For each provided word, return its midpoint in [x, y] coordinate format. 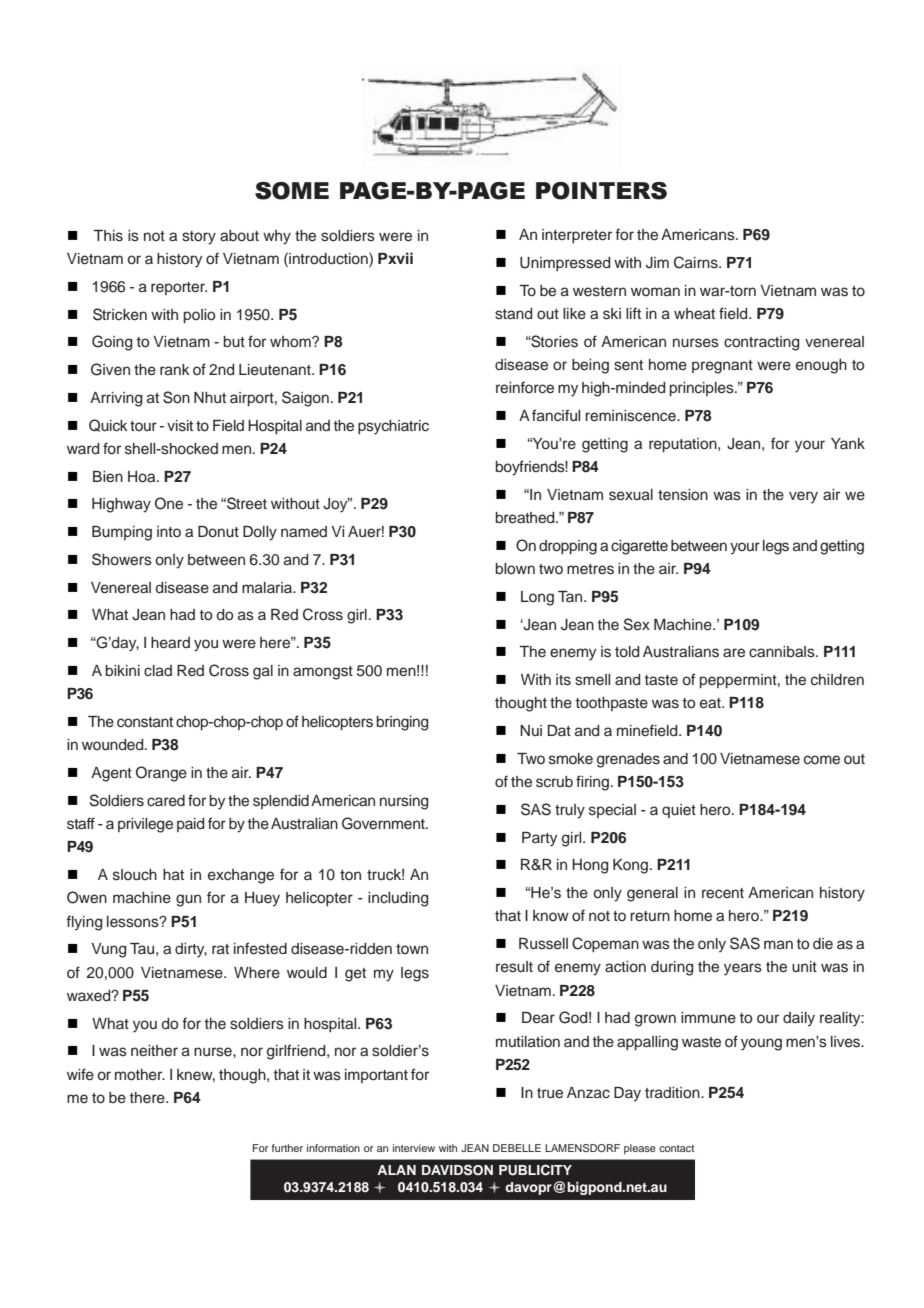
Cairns [697, 262]
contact [676, 1148]
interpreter [577, 236]
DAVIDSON [457, 1170]
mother [140, 1075]
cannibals [783, 652]
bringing [402, 723]
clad [158, 670]
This [108, 236]
